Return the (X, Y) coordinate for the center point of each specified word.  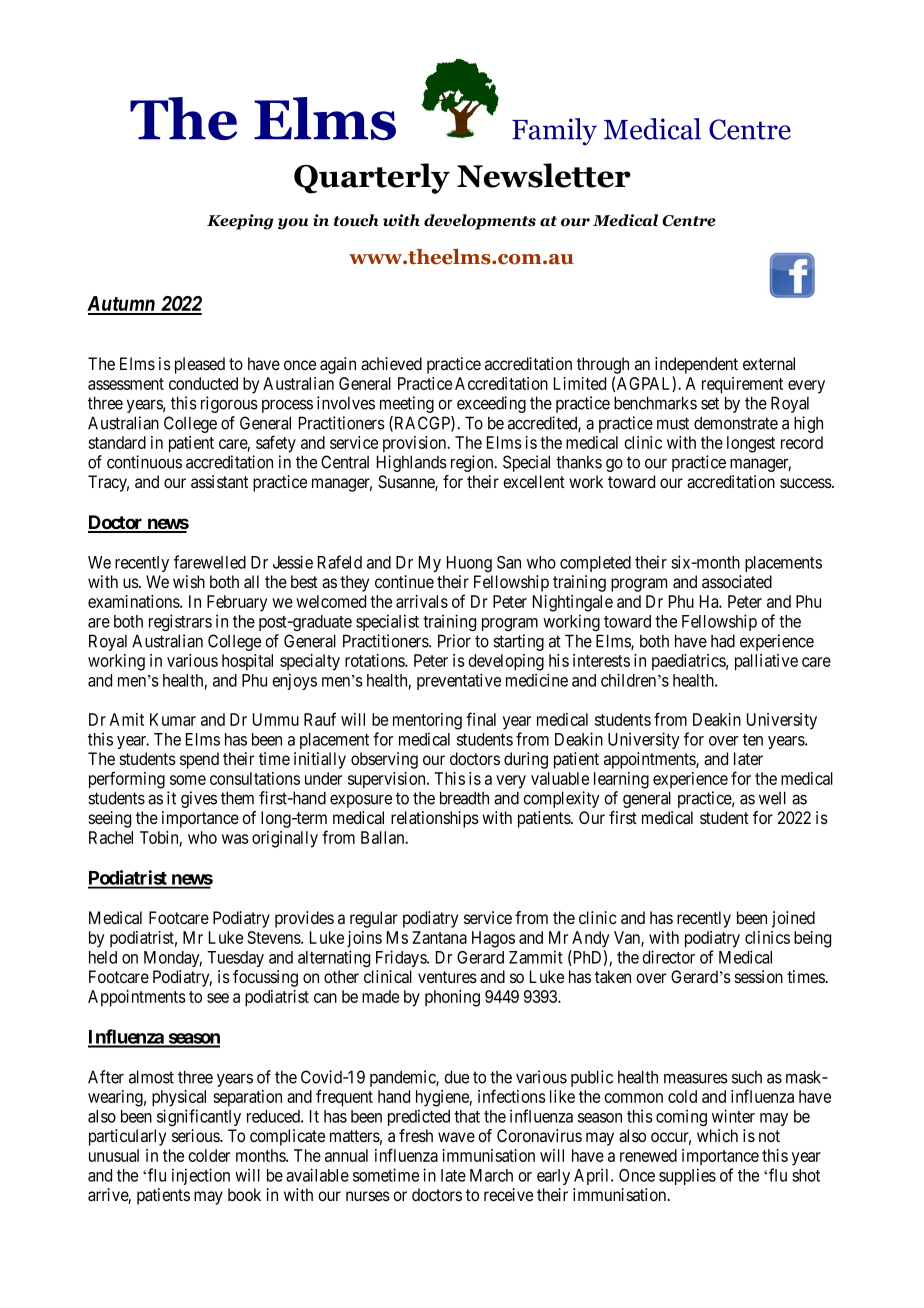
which (717, 1135)
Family (554, 132)
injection (201, 1176)
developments (480, 222)
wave (456, 1137)
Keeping (240, 222)
